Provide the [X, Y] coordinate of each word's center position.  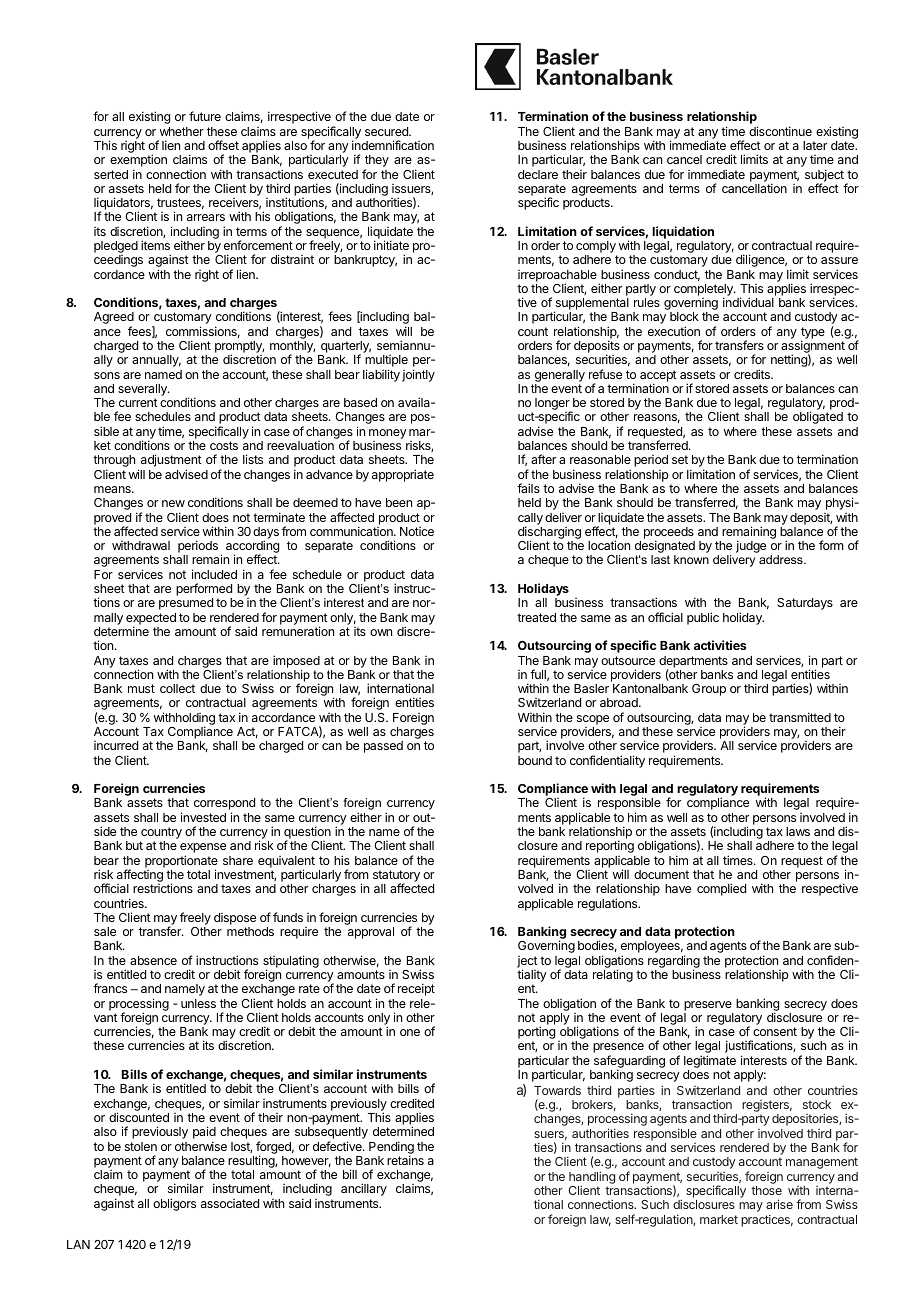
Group [709, 690]
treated [536, 617]
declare [538, 174]
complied [721, 889]
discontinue [780, 131]
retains [405, 1160]
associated [230, 1203]
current [138, 402]
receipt [416, 989]
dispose [235, 919]
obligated [818, 417]
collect [177, 688]
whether [182, 131]
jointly [418, 375]
